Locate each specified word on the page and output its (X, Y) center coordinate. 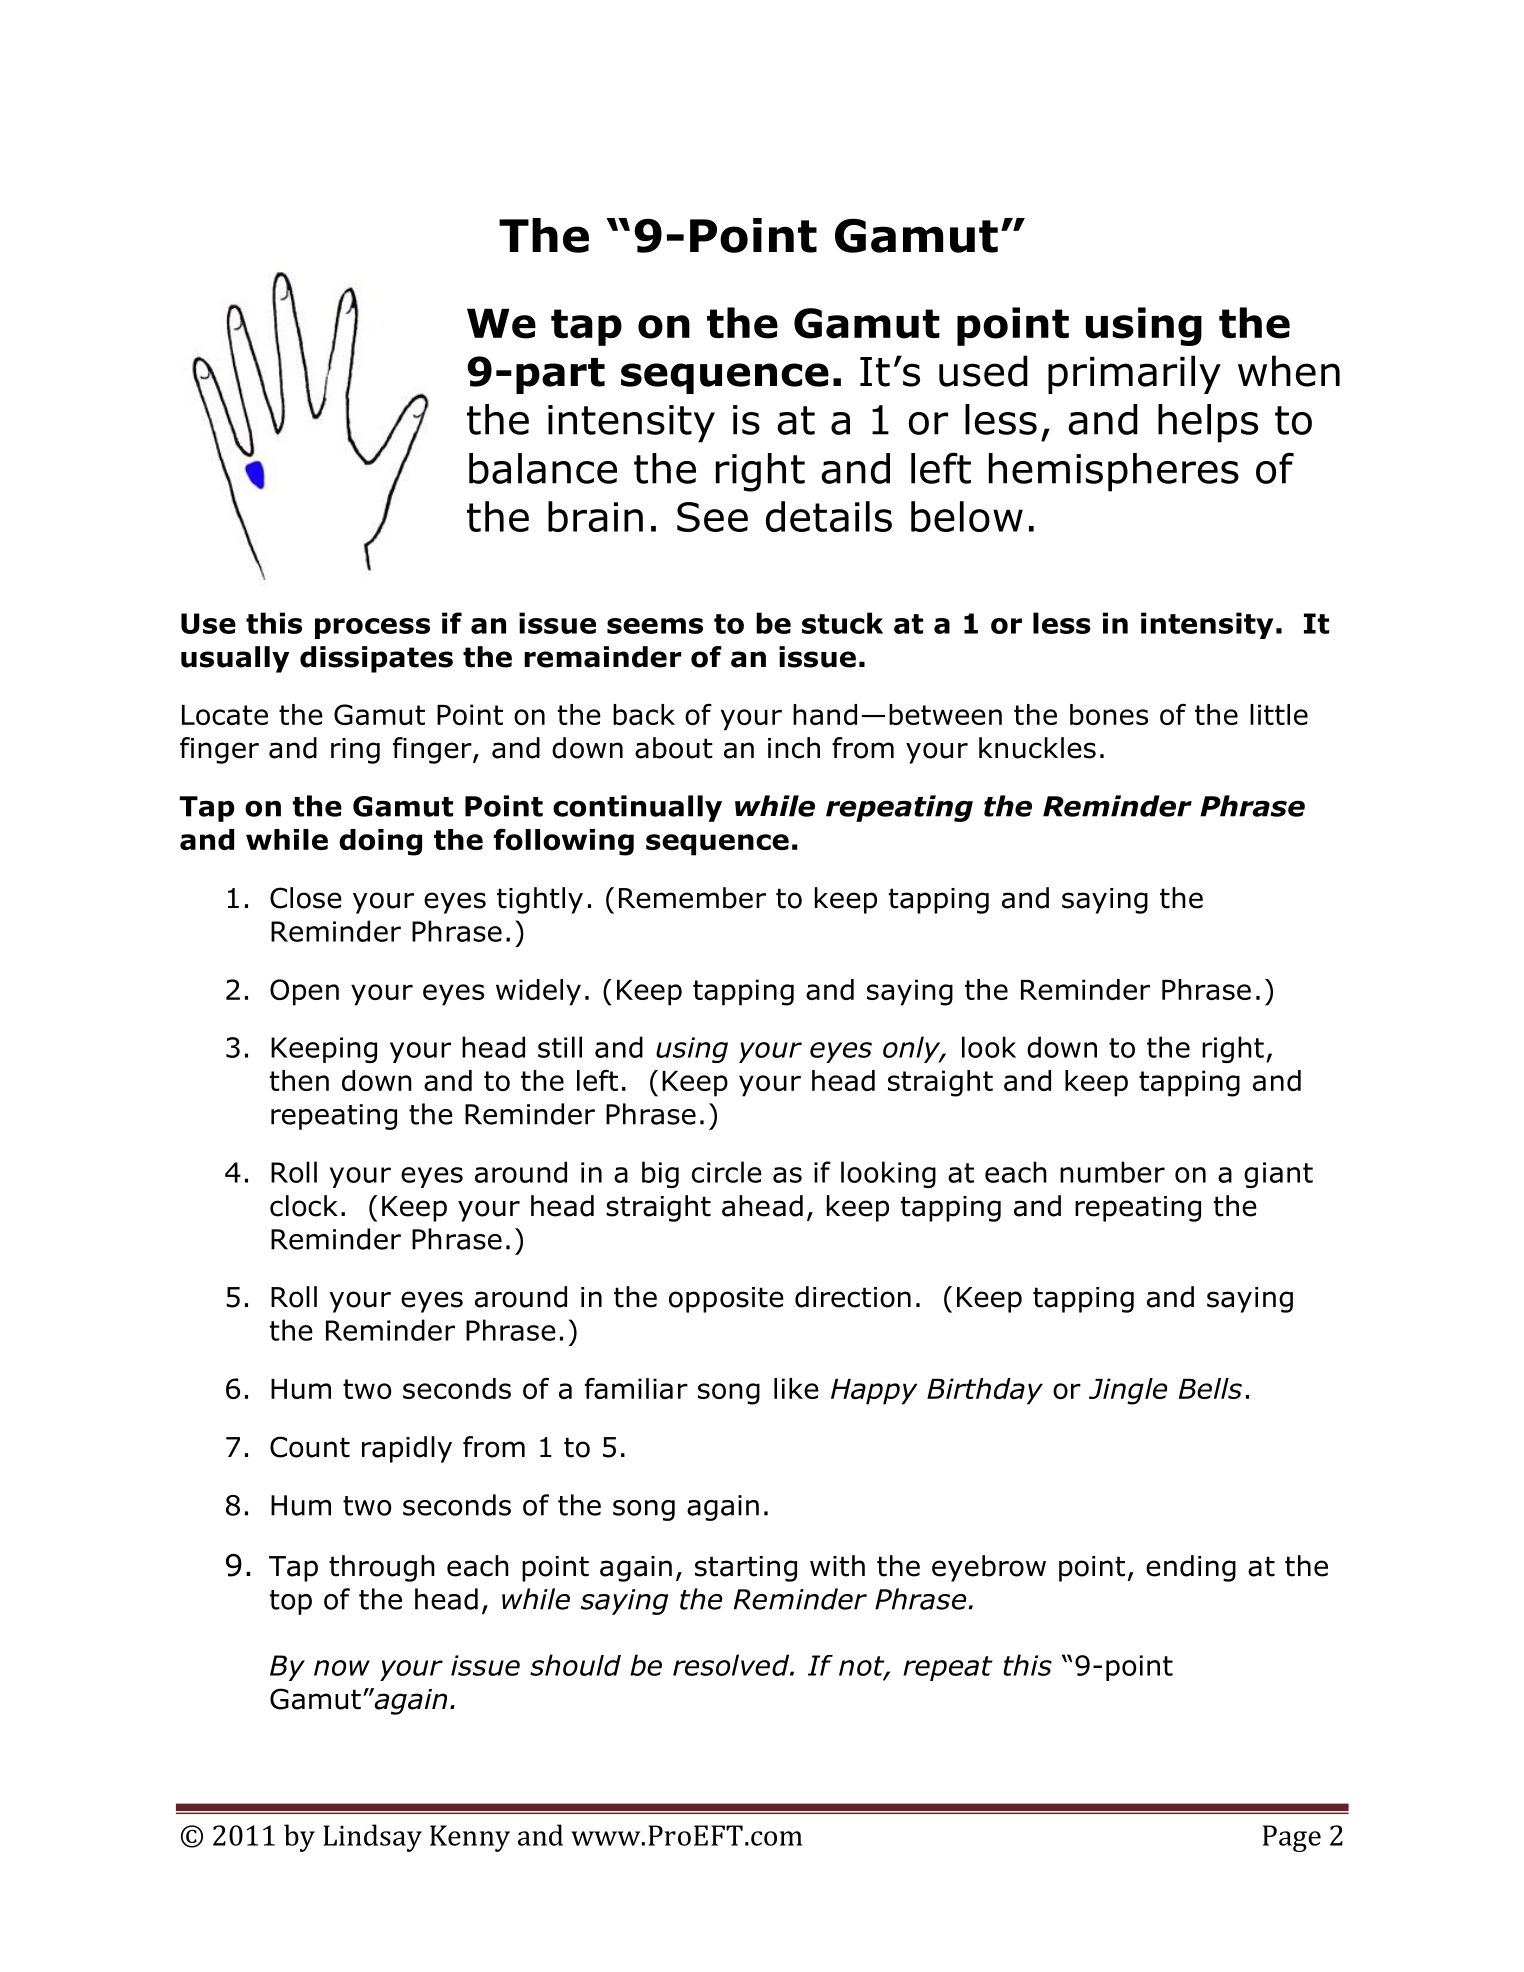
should (575, 1665)
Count (310, 1447)
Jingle (1128, 1391)
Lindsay (372, 1838)
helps (1208, 423)
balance (543, 468)
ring (355, 751)
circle (727, 1172)
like (796, 1388)
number (1112, 1172)
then (299, 1080)
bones (1109, 714)
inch (794, 748)
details (829, 516)
